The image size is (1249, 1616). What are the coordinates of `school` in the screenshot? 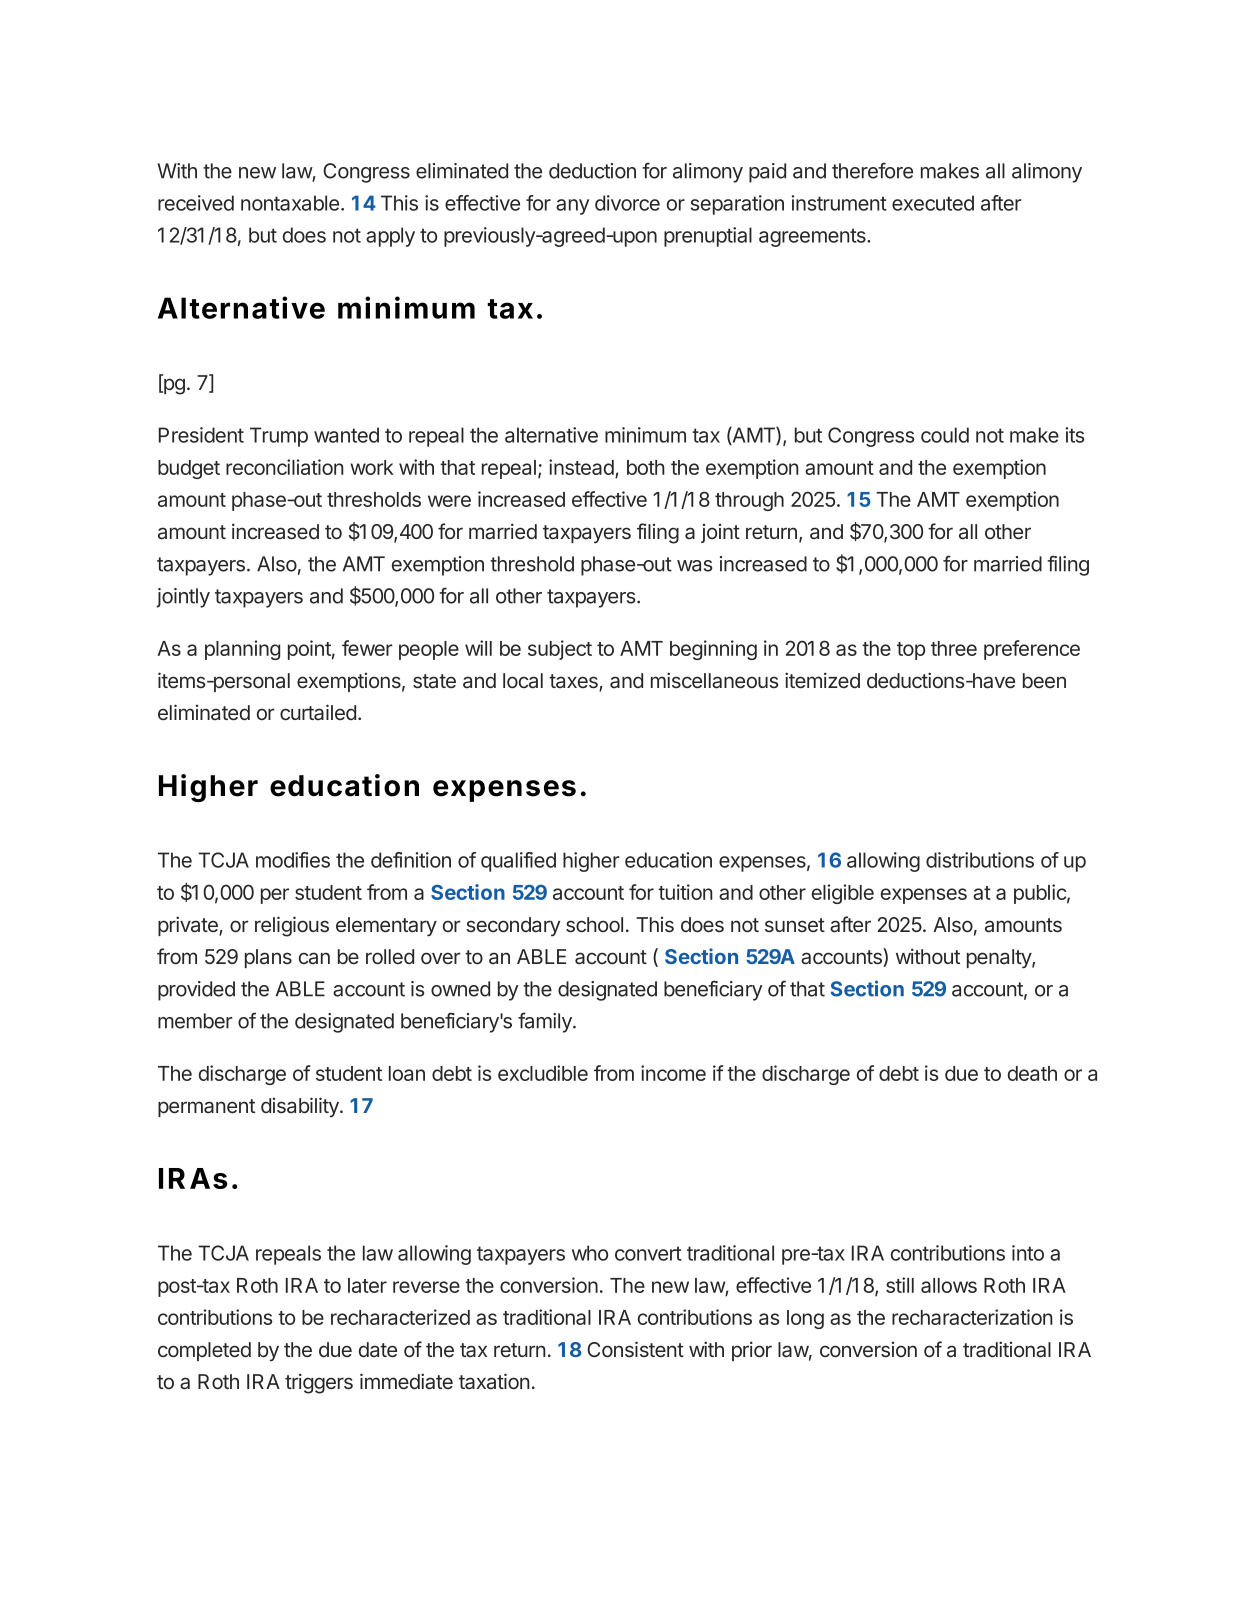 It's located at (594, 925).
